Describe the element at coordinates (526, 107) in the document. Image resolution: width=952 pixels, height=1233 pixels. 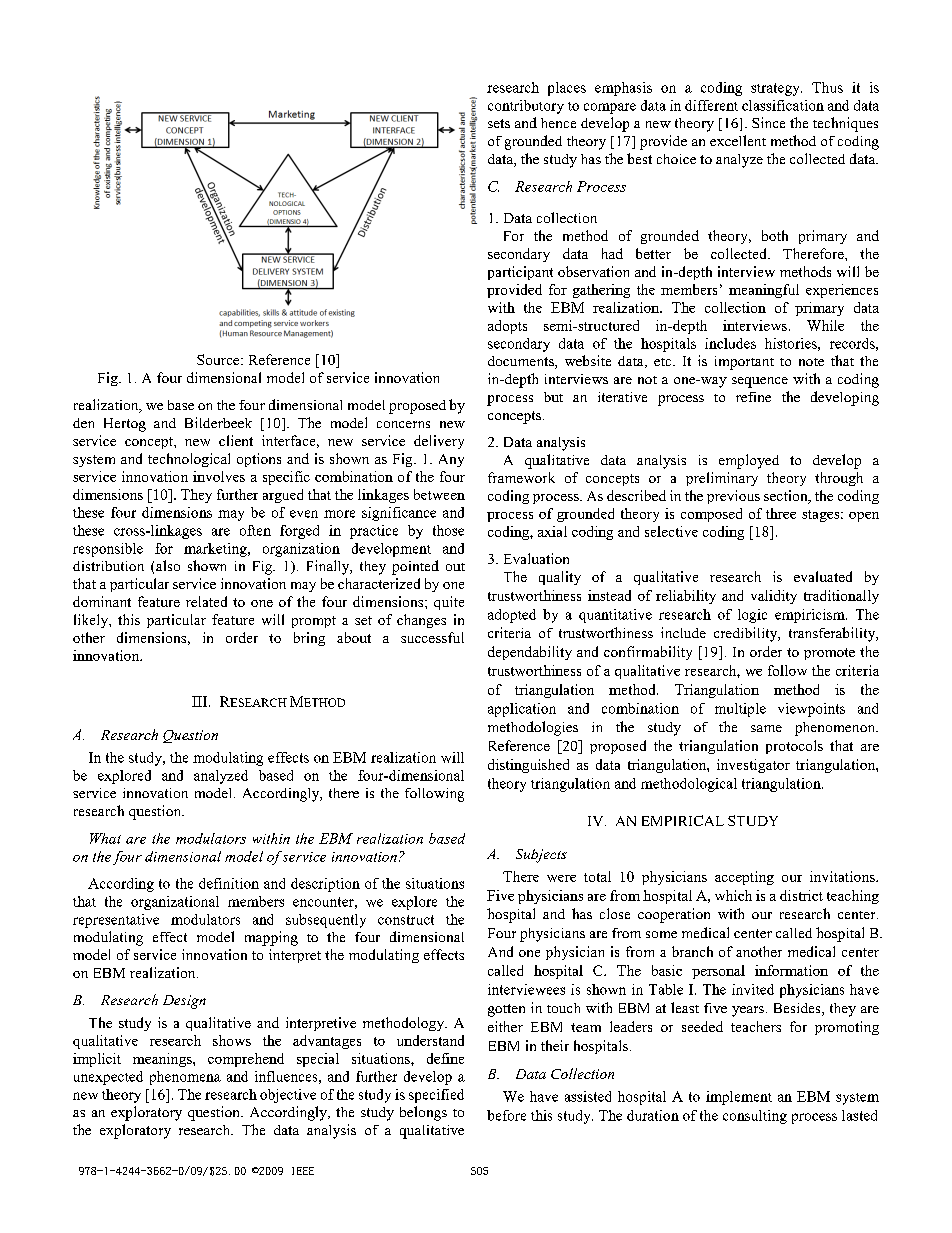
I see `contributory` at that location.
